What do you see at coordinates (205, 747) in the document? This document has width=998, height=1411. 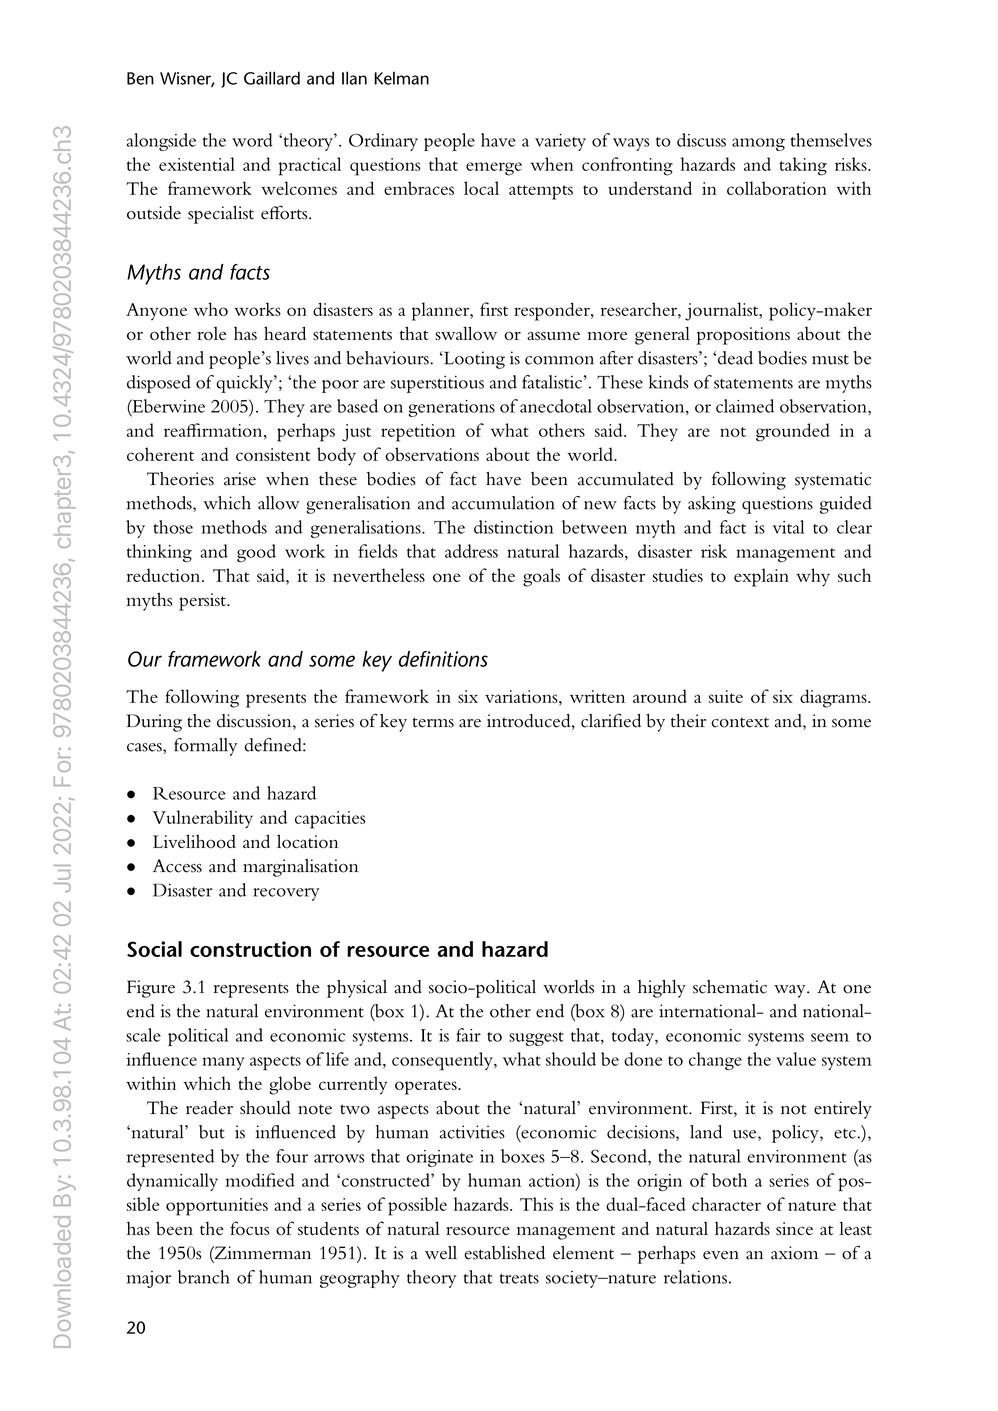 I see `formally` at bounding box center [205, 747].
